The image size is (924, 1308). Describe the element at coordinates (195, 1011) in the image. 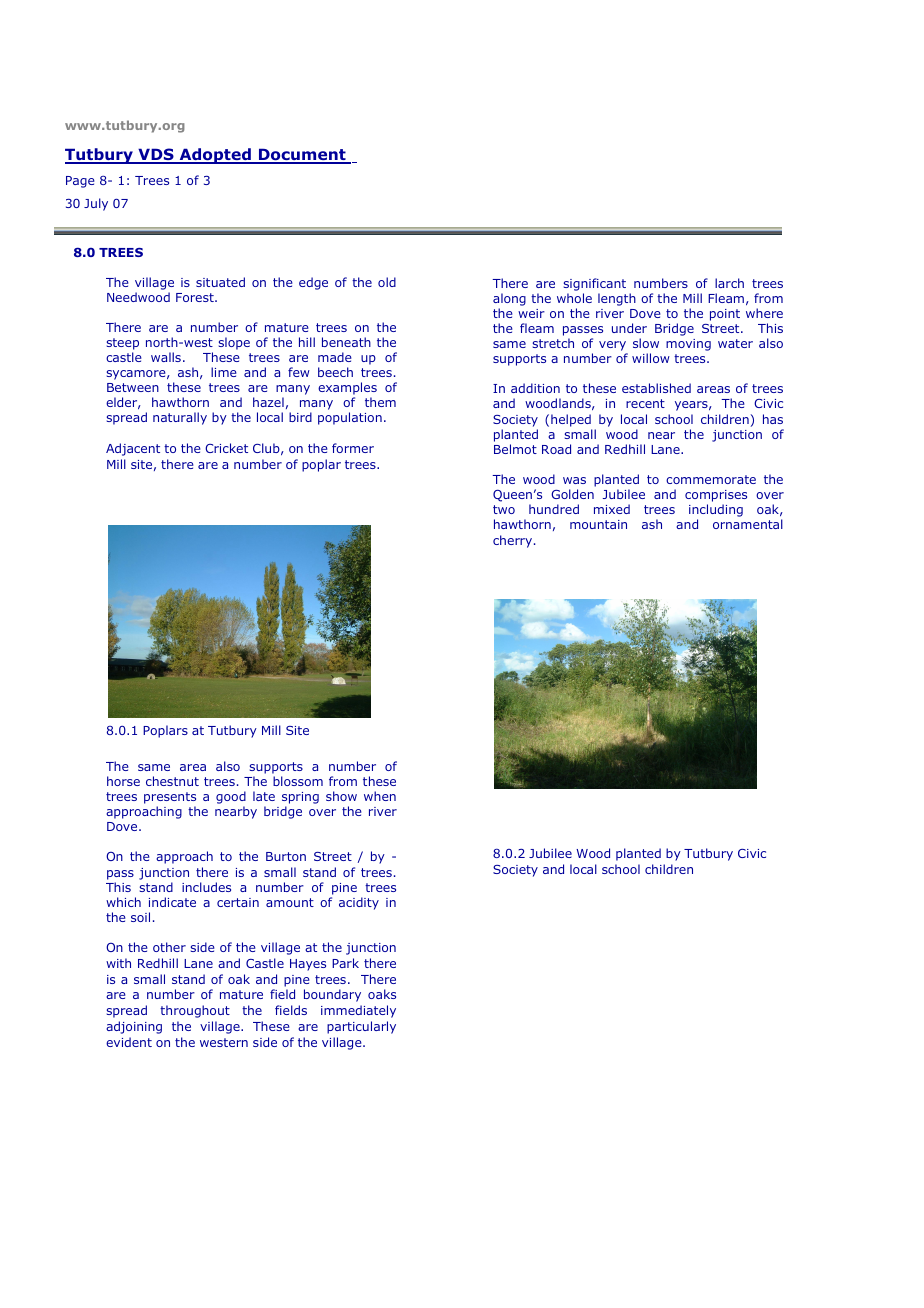

I see `throughout` at that location.
